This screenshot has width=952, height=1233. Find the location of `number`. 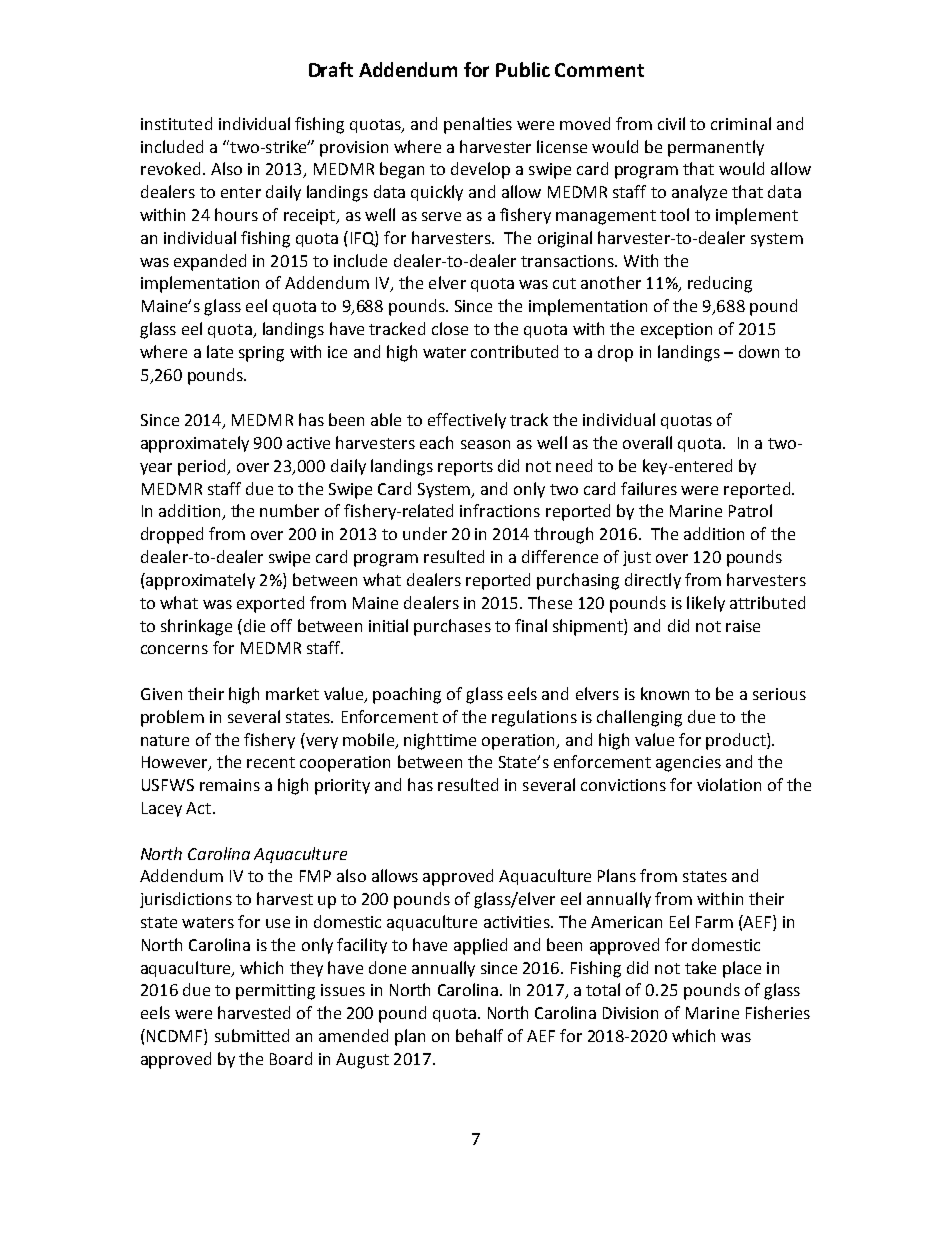

number is located at coordinates (289, 510).
